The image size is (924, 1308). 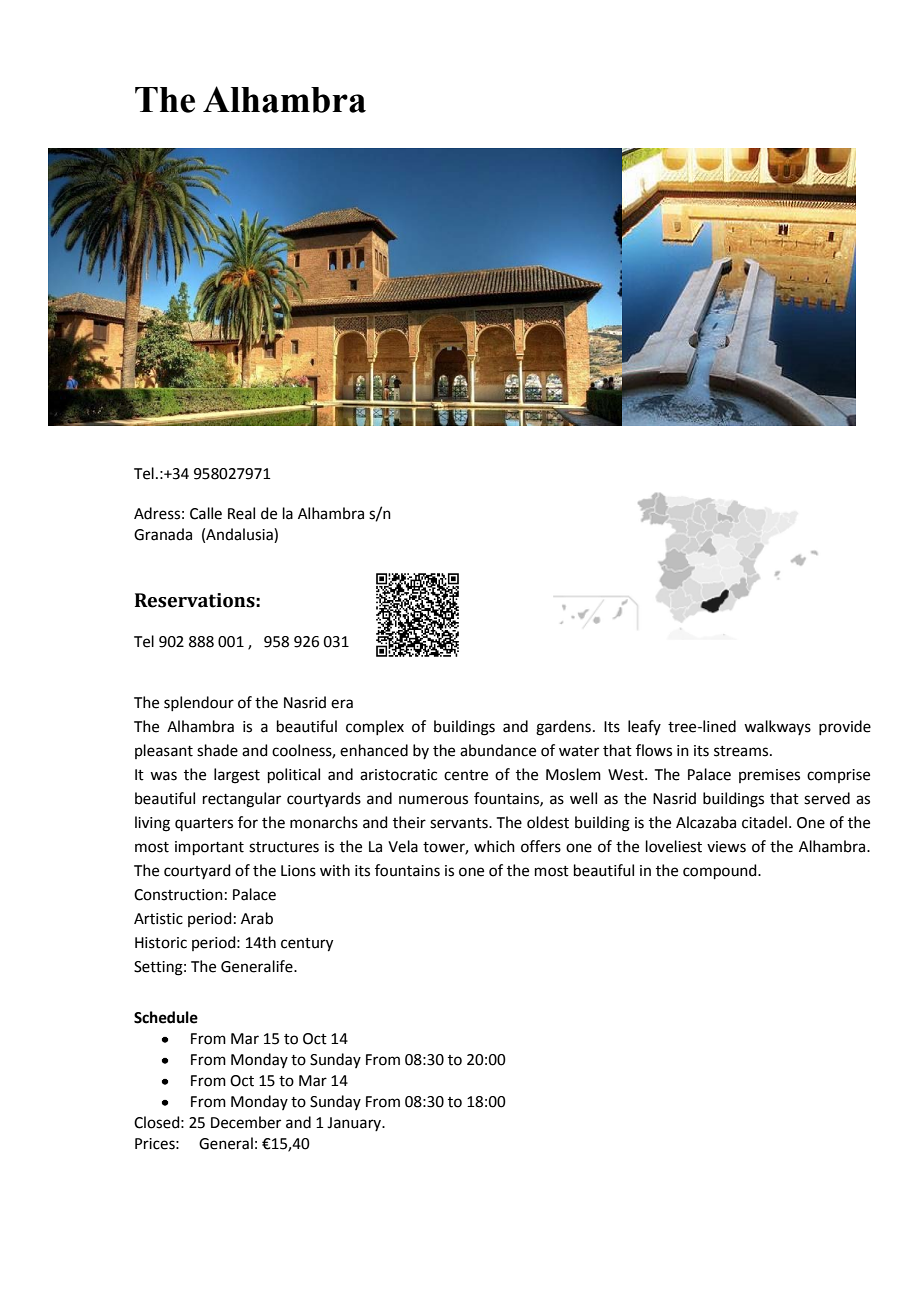 I want to click on walkways, so click(x=777, y=727).
